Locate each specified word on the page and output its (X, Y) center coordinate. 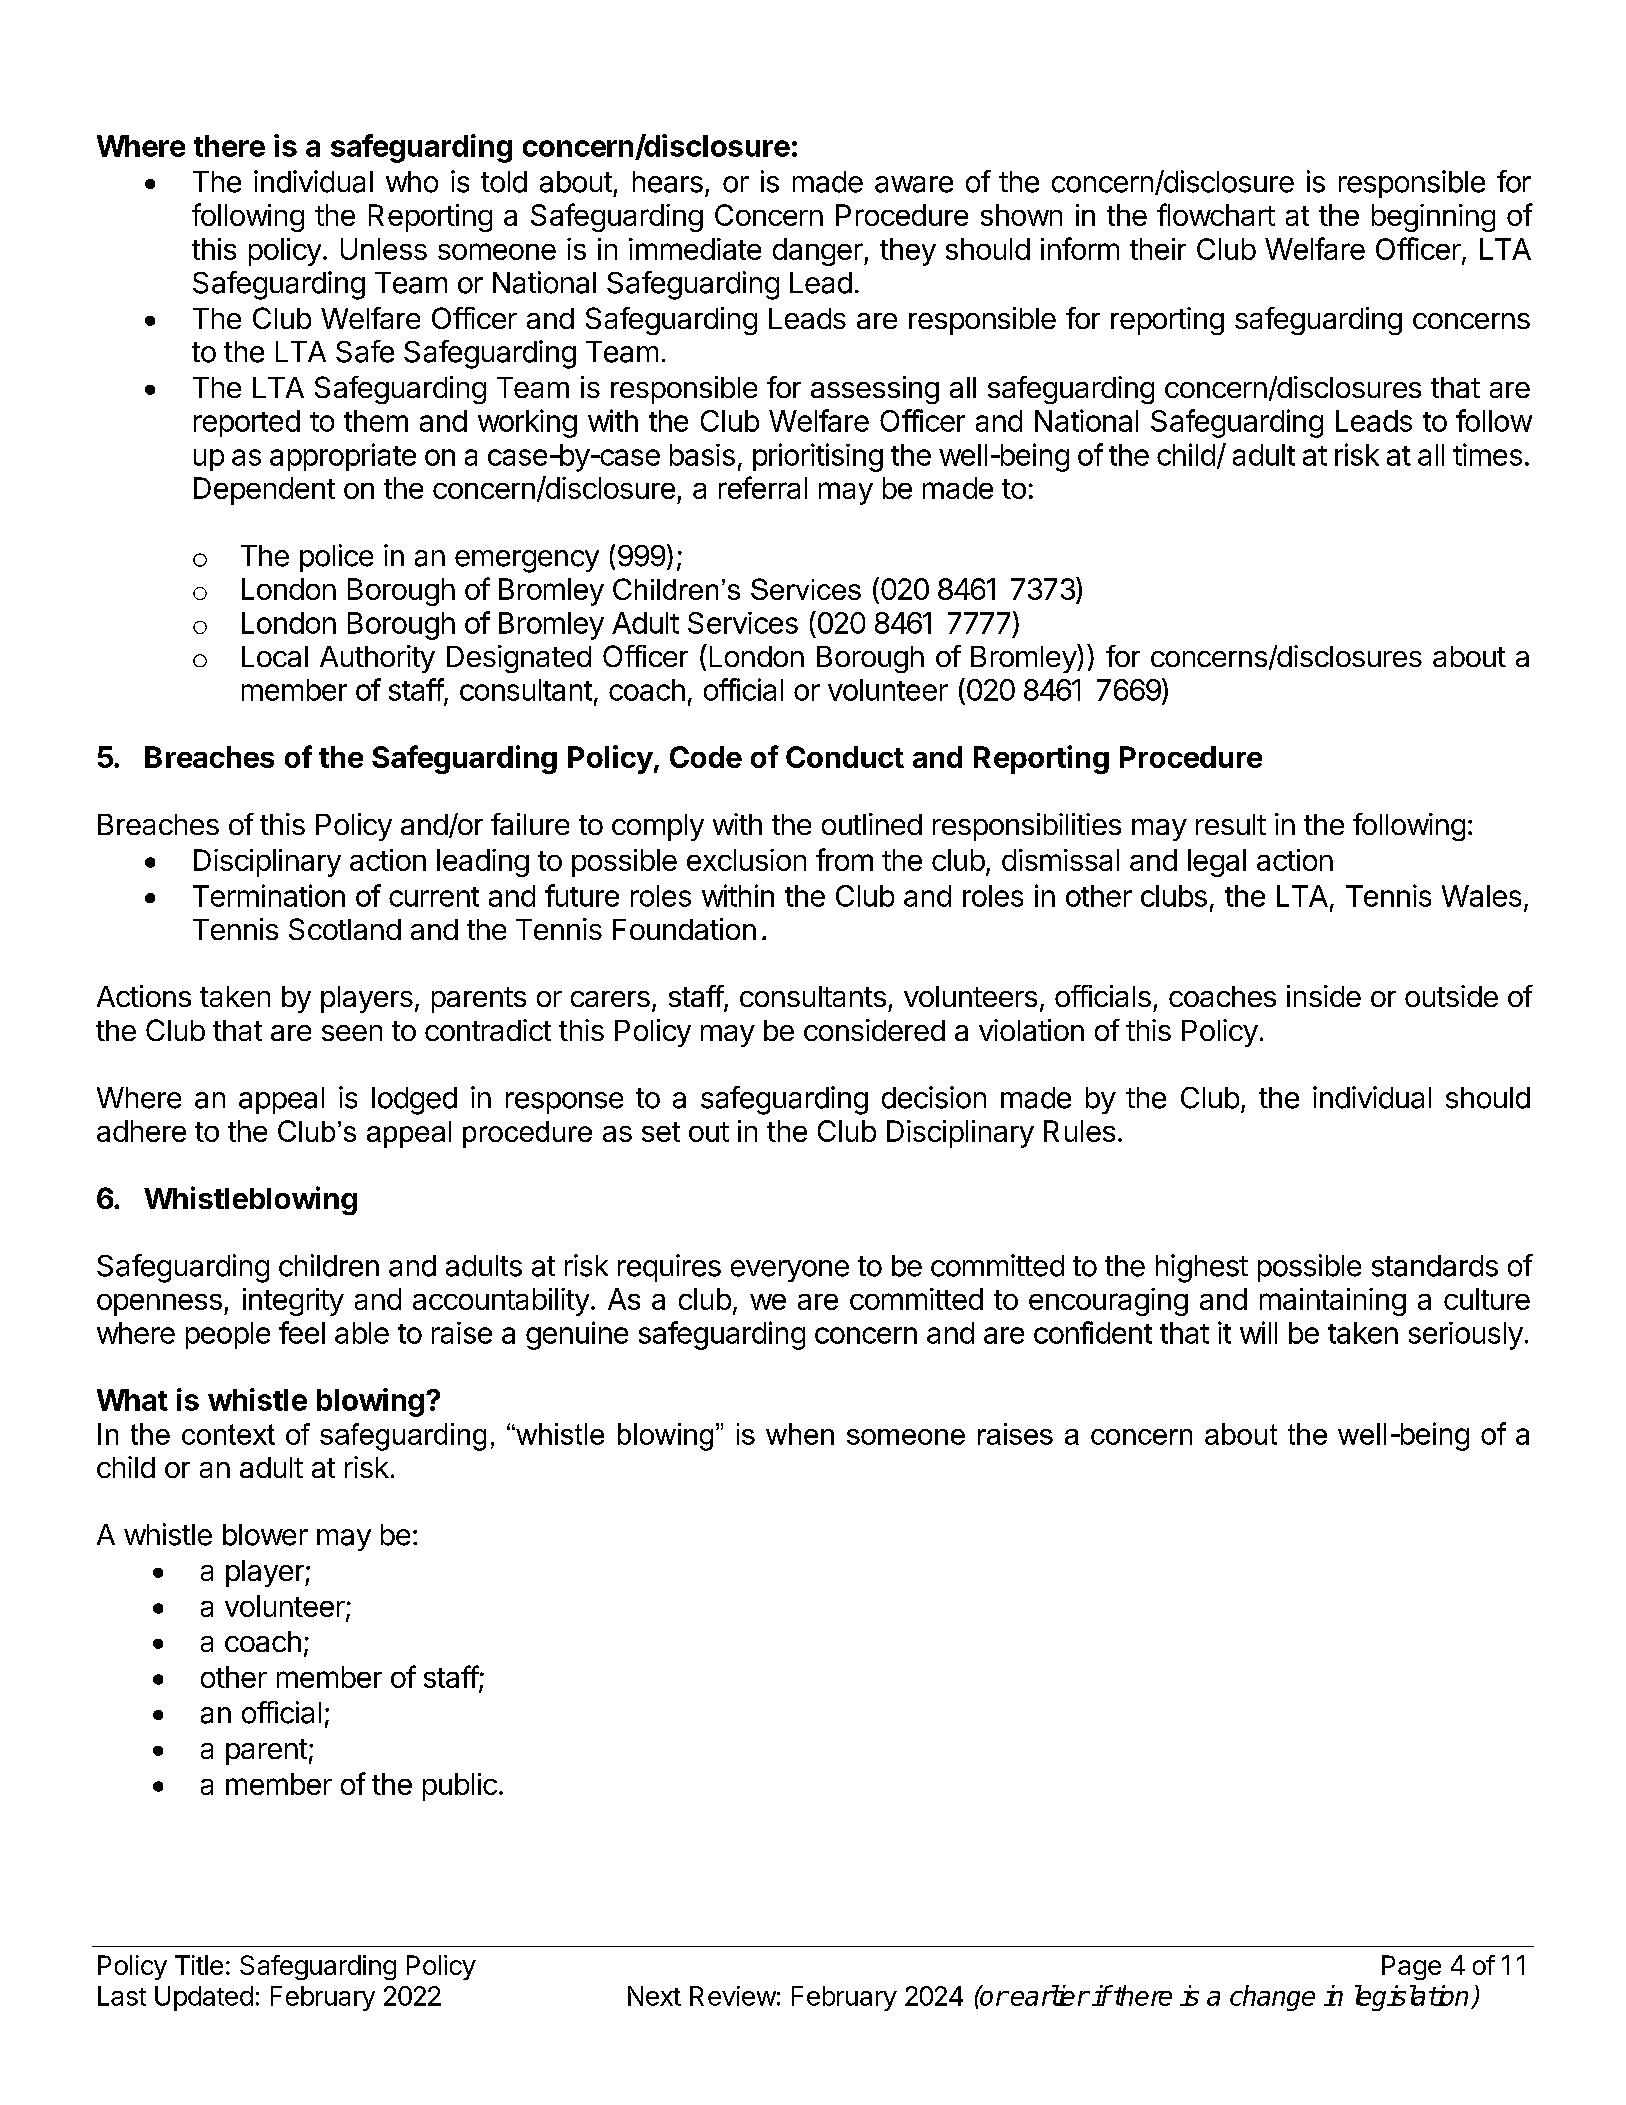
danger (819, 252)
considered (874, 1030)
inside (1324, 996)
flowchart (1216, 214)
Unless (384, 249)
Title (199, 1965)
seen (352, 1033)
